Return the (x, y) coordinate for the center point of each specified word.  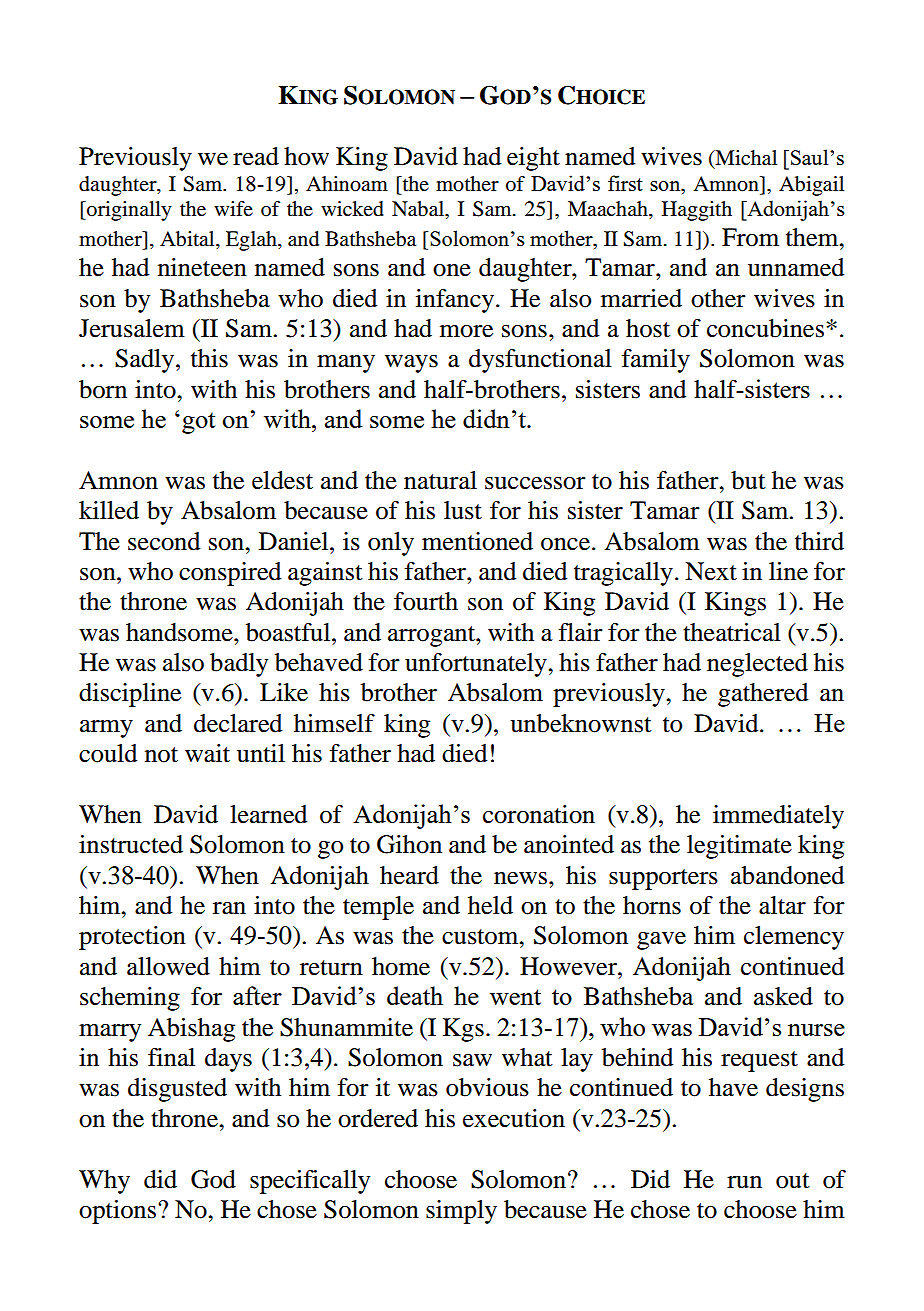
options (119, 1212)
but (748, 480)
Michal (745, 158)
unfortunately (477, 665)
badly (239, 665)
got (198, 423)
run (744, 1182)
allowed (168, 966)
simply (461, 1212)
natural (440, 480)
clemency (794, 938)
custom (481, 937)
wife (233, 208)
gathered (763, 695)
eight (533, 159)
